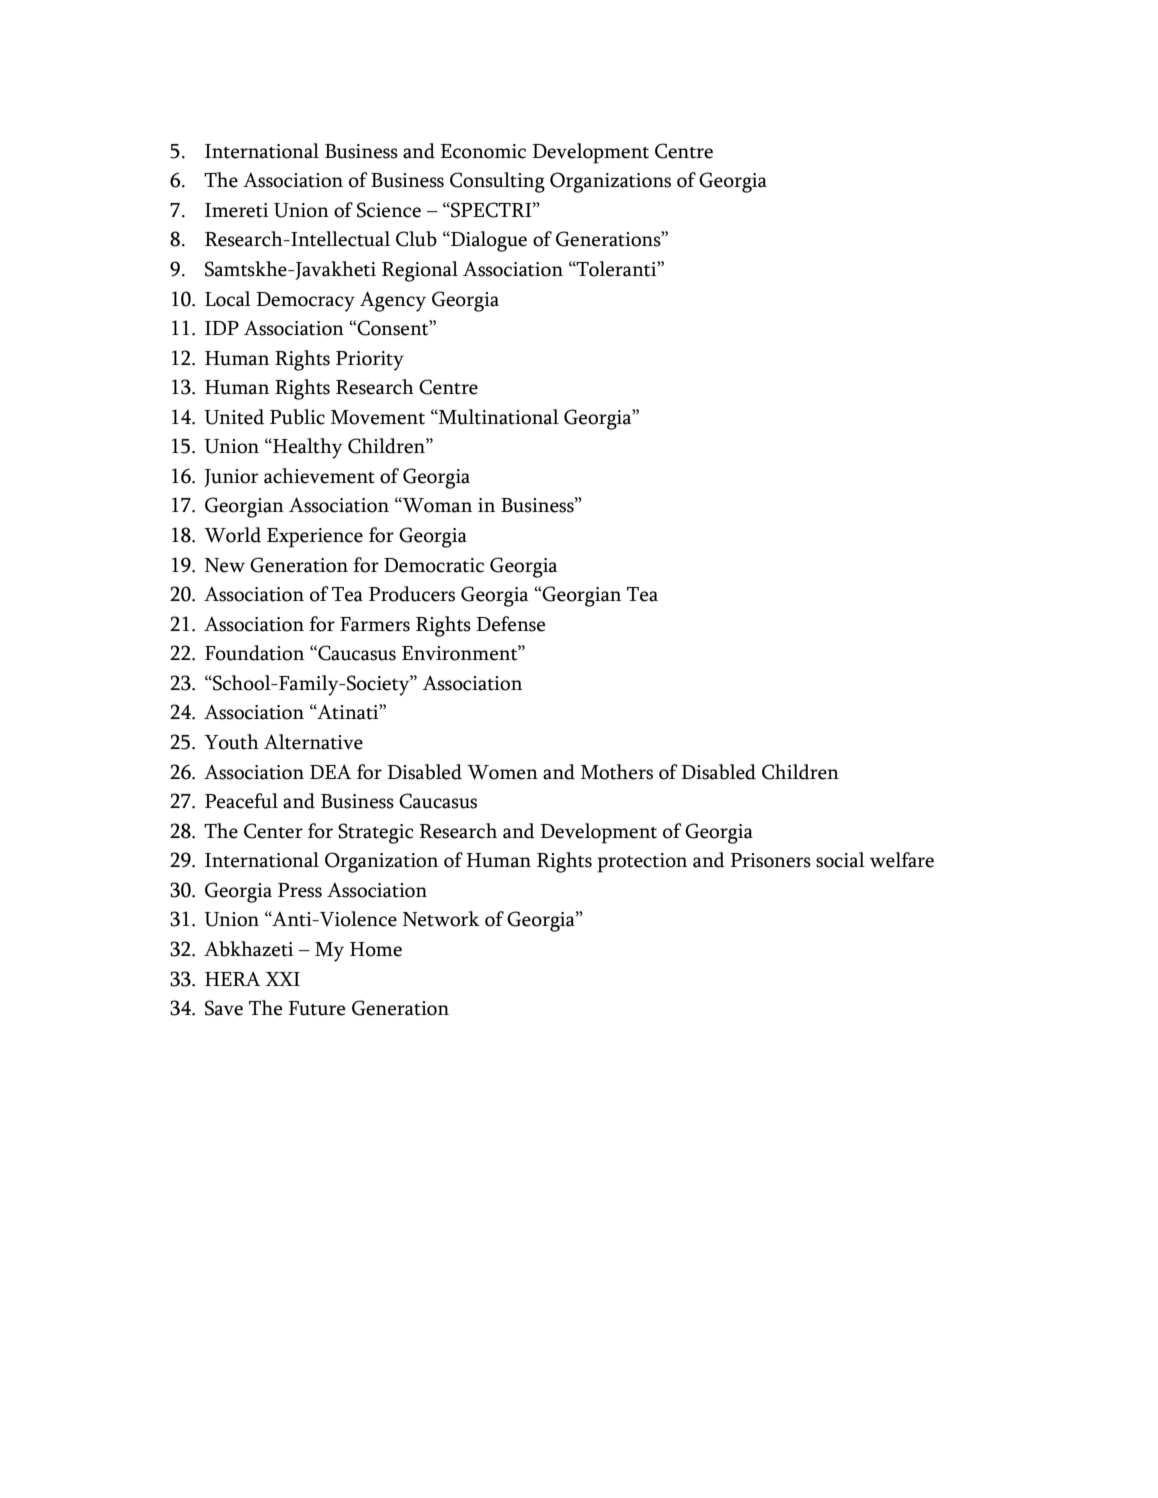 This screenshot has width=1158, height=1498. What do you see at coordinates (282, 979) in the screenshot?
I see `XXI` at bounding box center [282, 979].
